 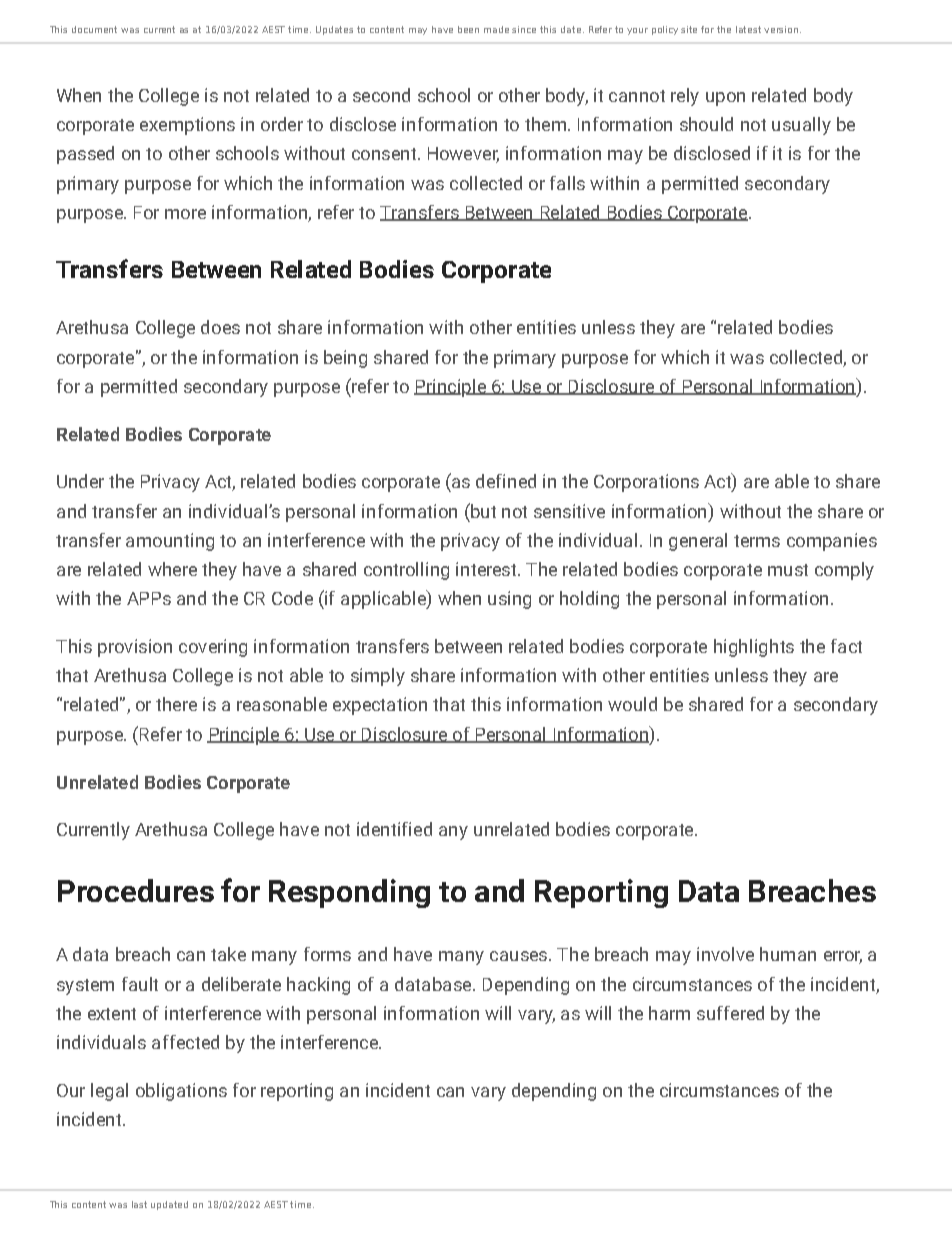 I want to click on been, so click(x=468, y=29).
